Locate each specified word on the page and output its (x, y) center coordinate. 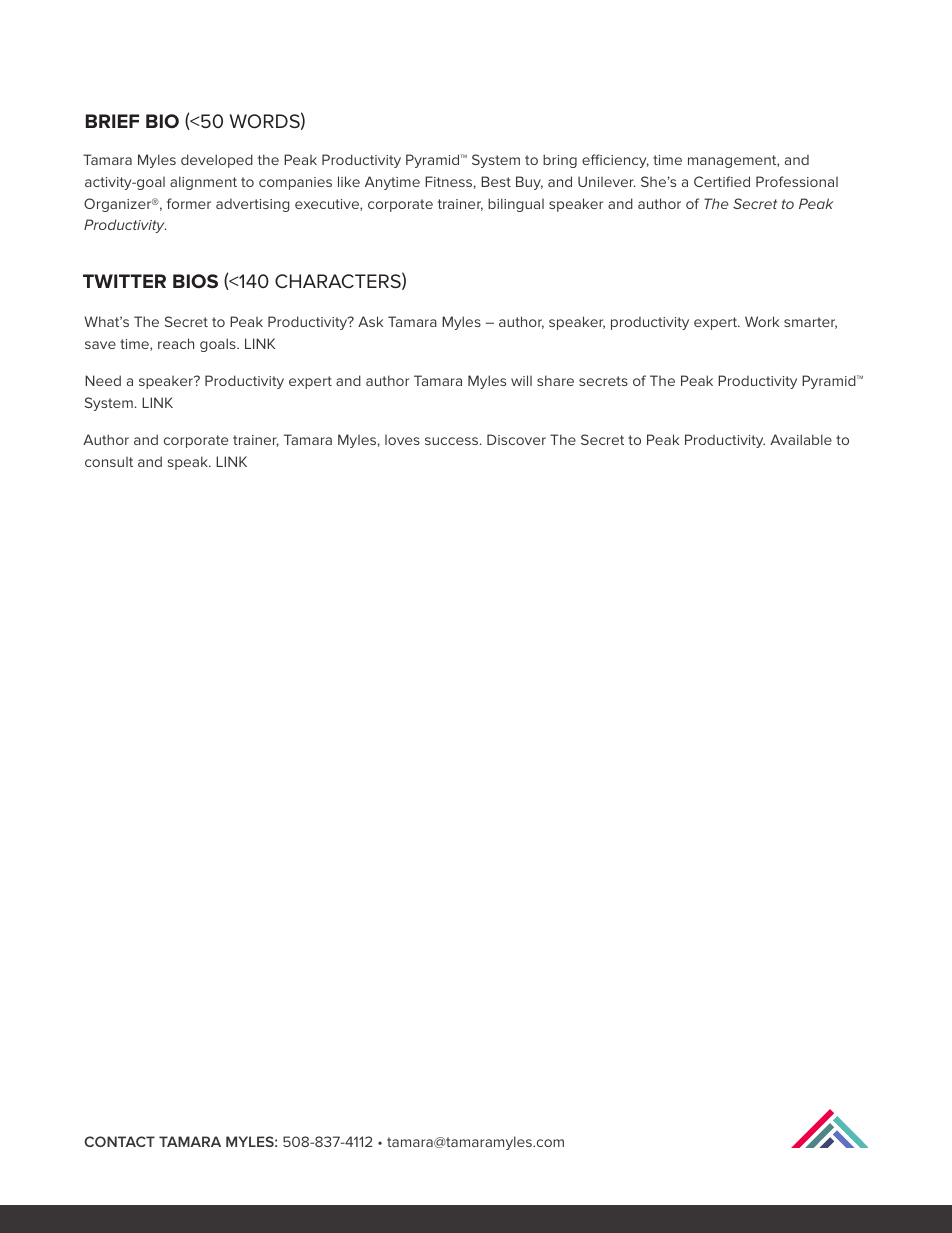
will (521, 380)
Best (496, 181)
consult (109, 462)
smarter (810, 323)
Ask (370, 321)
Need (103, 380)
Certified (722, 181)
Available (801, 439)
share (555, 380)
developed (217, 161)
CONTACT (119, 1141)
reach (176, 343)
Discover (516, 439)
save (100, 345)
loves (402, 440)
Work (762, 321)
